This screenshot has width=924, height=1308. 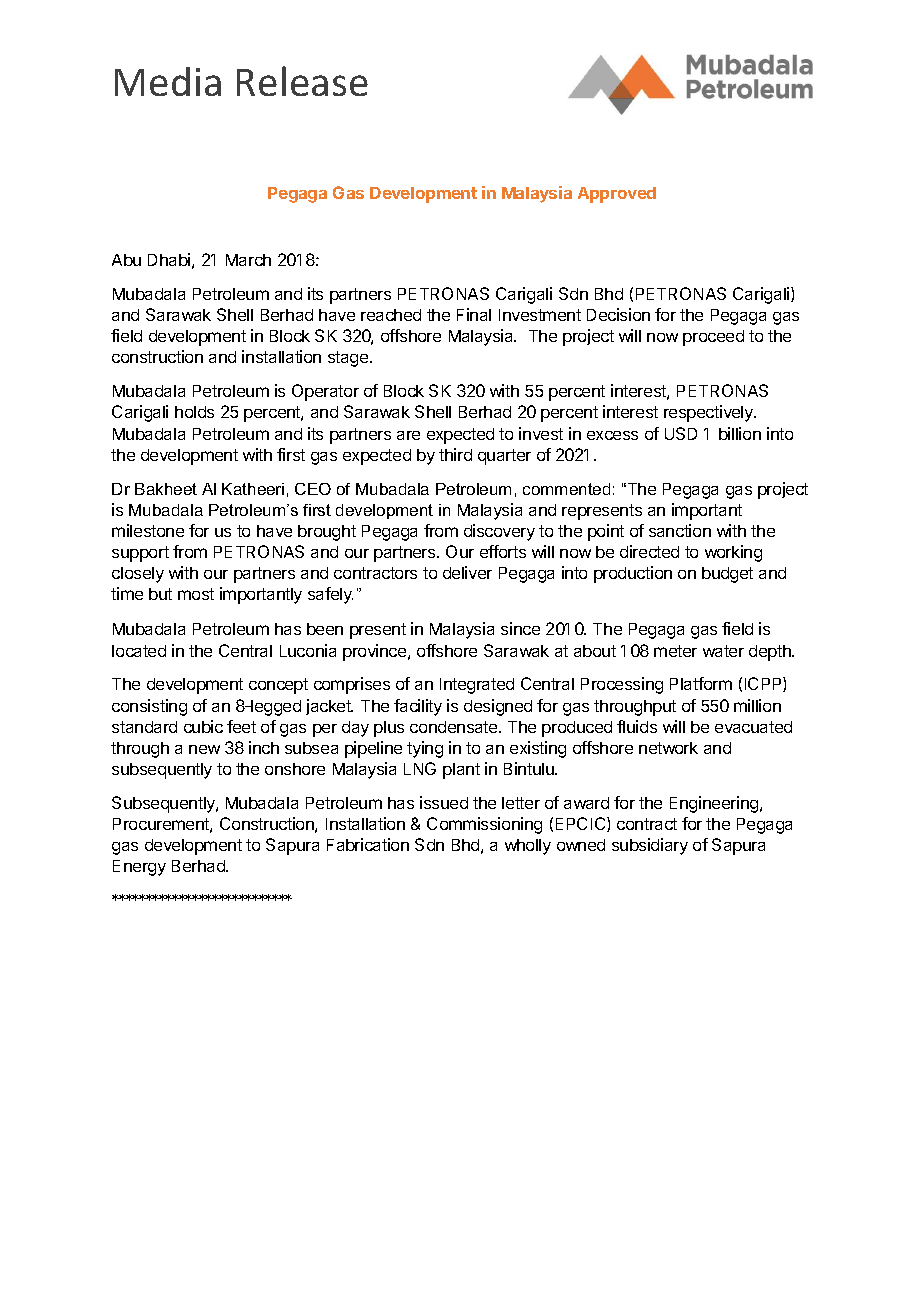 I want to click on Media, so click(x=168, y=81).
